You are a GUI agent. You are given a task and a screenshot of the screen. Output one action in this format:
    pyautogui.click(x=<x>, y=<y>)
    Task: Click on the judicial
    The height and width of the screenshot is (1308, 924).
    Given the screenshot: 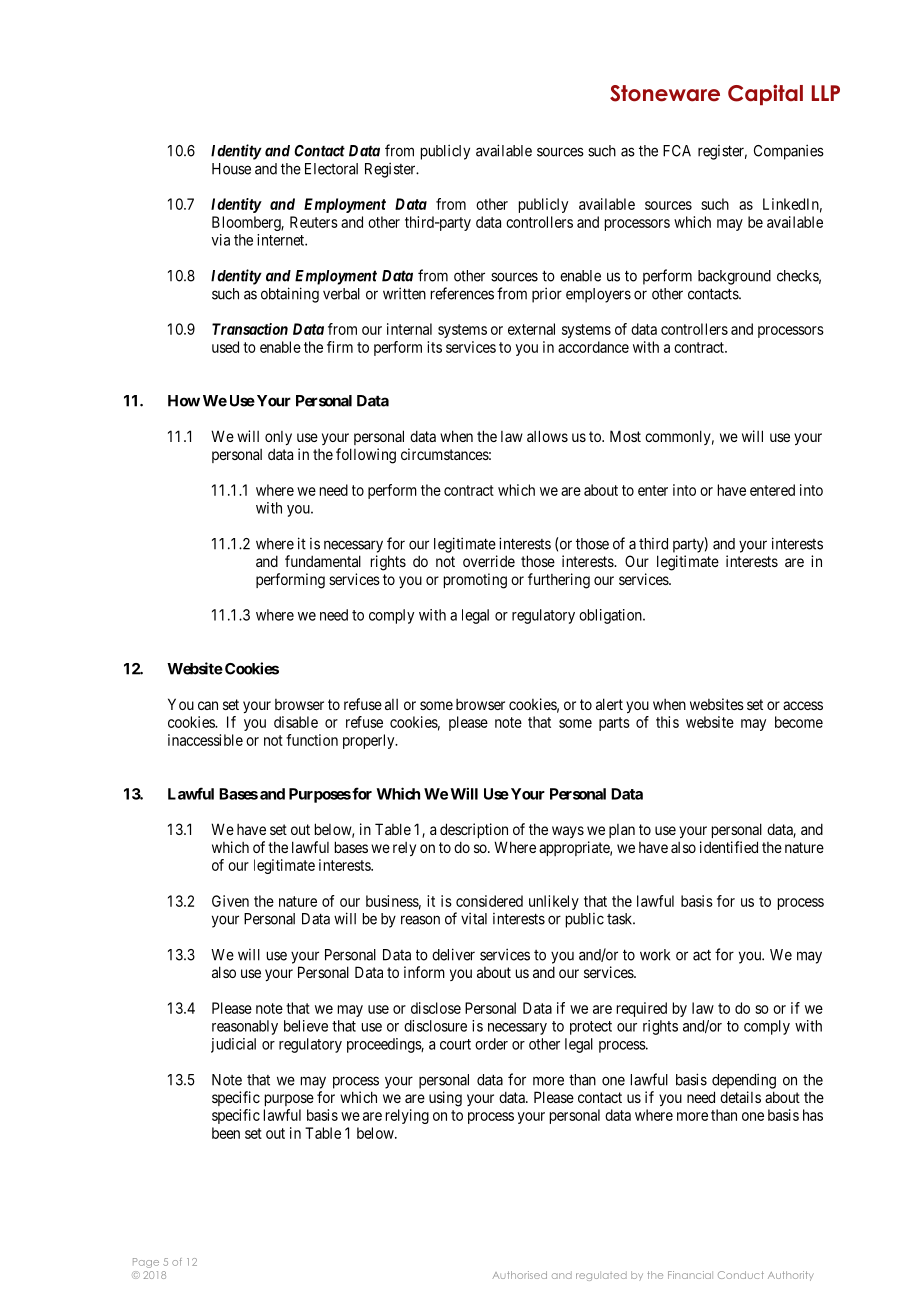 What is the action you would take?
    pyautogui.click(x=233, y=1045)
